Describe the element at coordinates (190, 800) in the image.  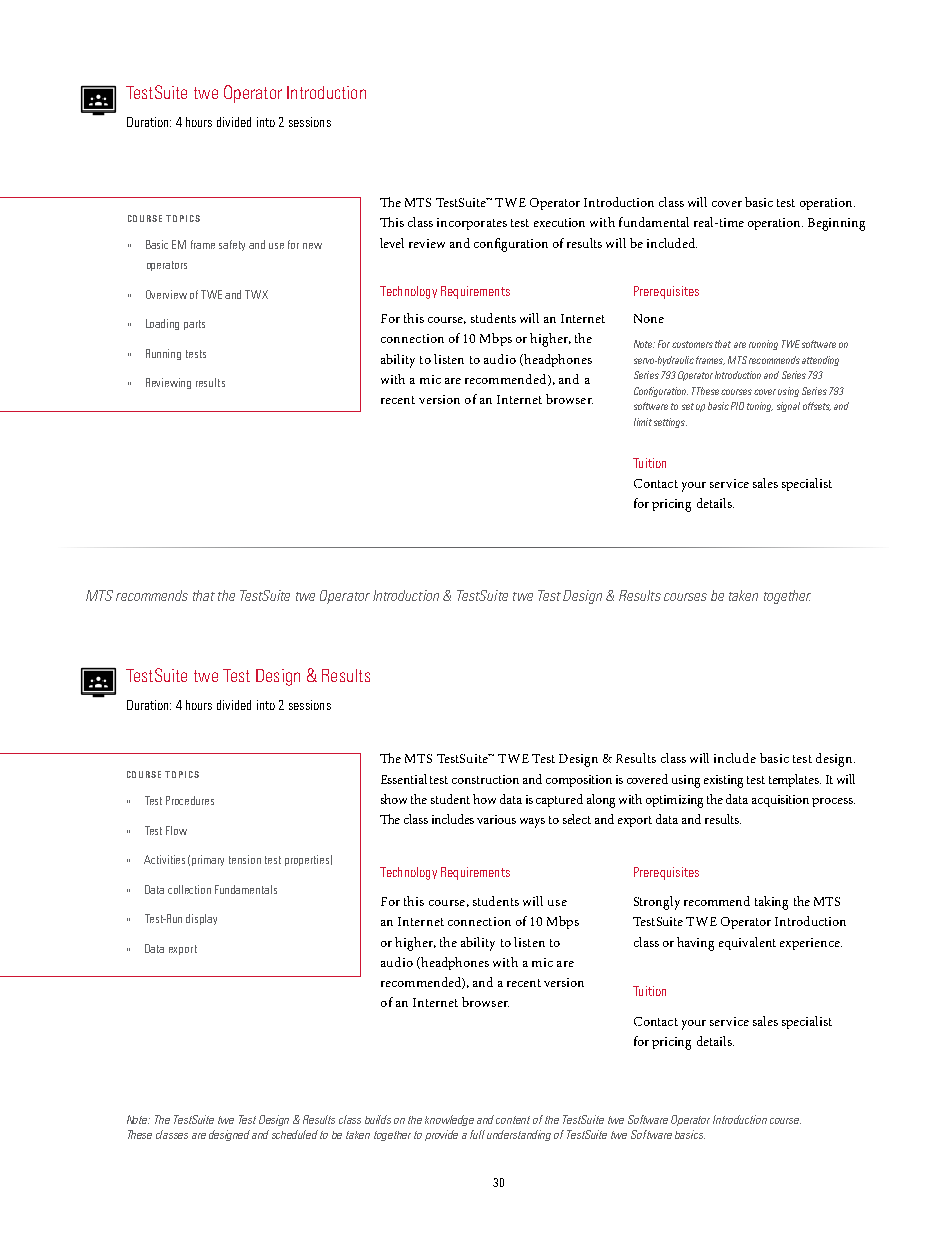
I see `Procedures` at that location.
